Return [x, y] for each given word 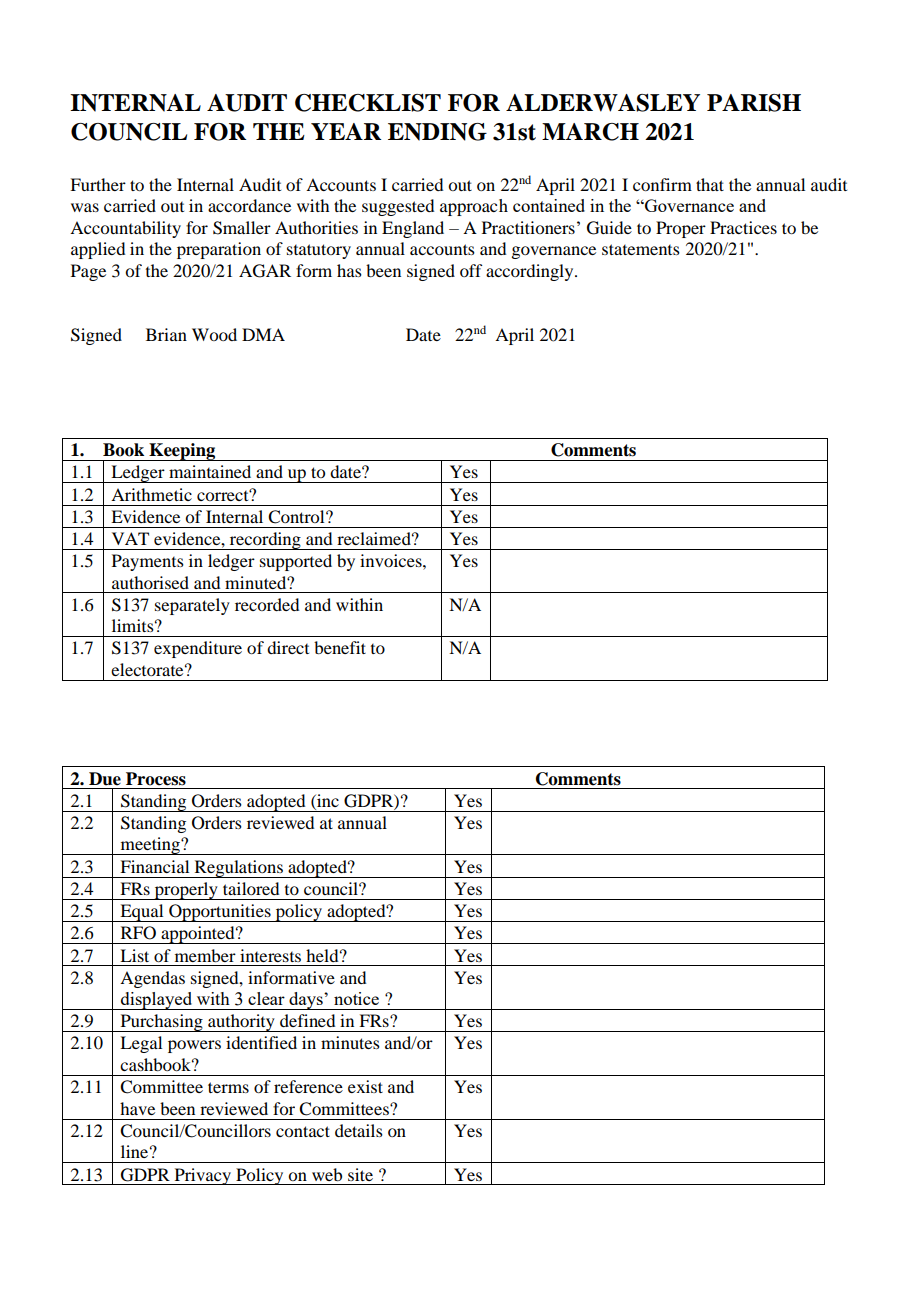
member [205, 955]
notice [356, 998]
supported [296, 562]
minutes [350, 1042]
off [471, 270]
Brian [166, 334]
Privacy [203, 1176]
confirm [662, 184]
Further [98, 184]
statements [641, 249]
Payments [148, 562]
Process [156, 779]
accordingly [531, 272]
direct [288, 647]
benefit [340, 647]
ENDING [437, 132]
